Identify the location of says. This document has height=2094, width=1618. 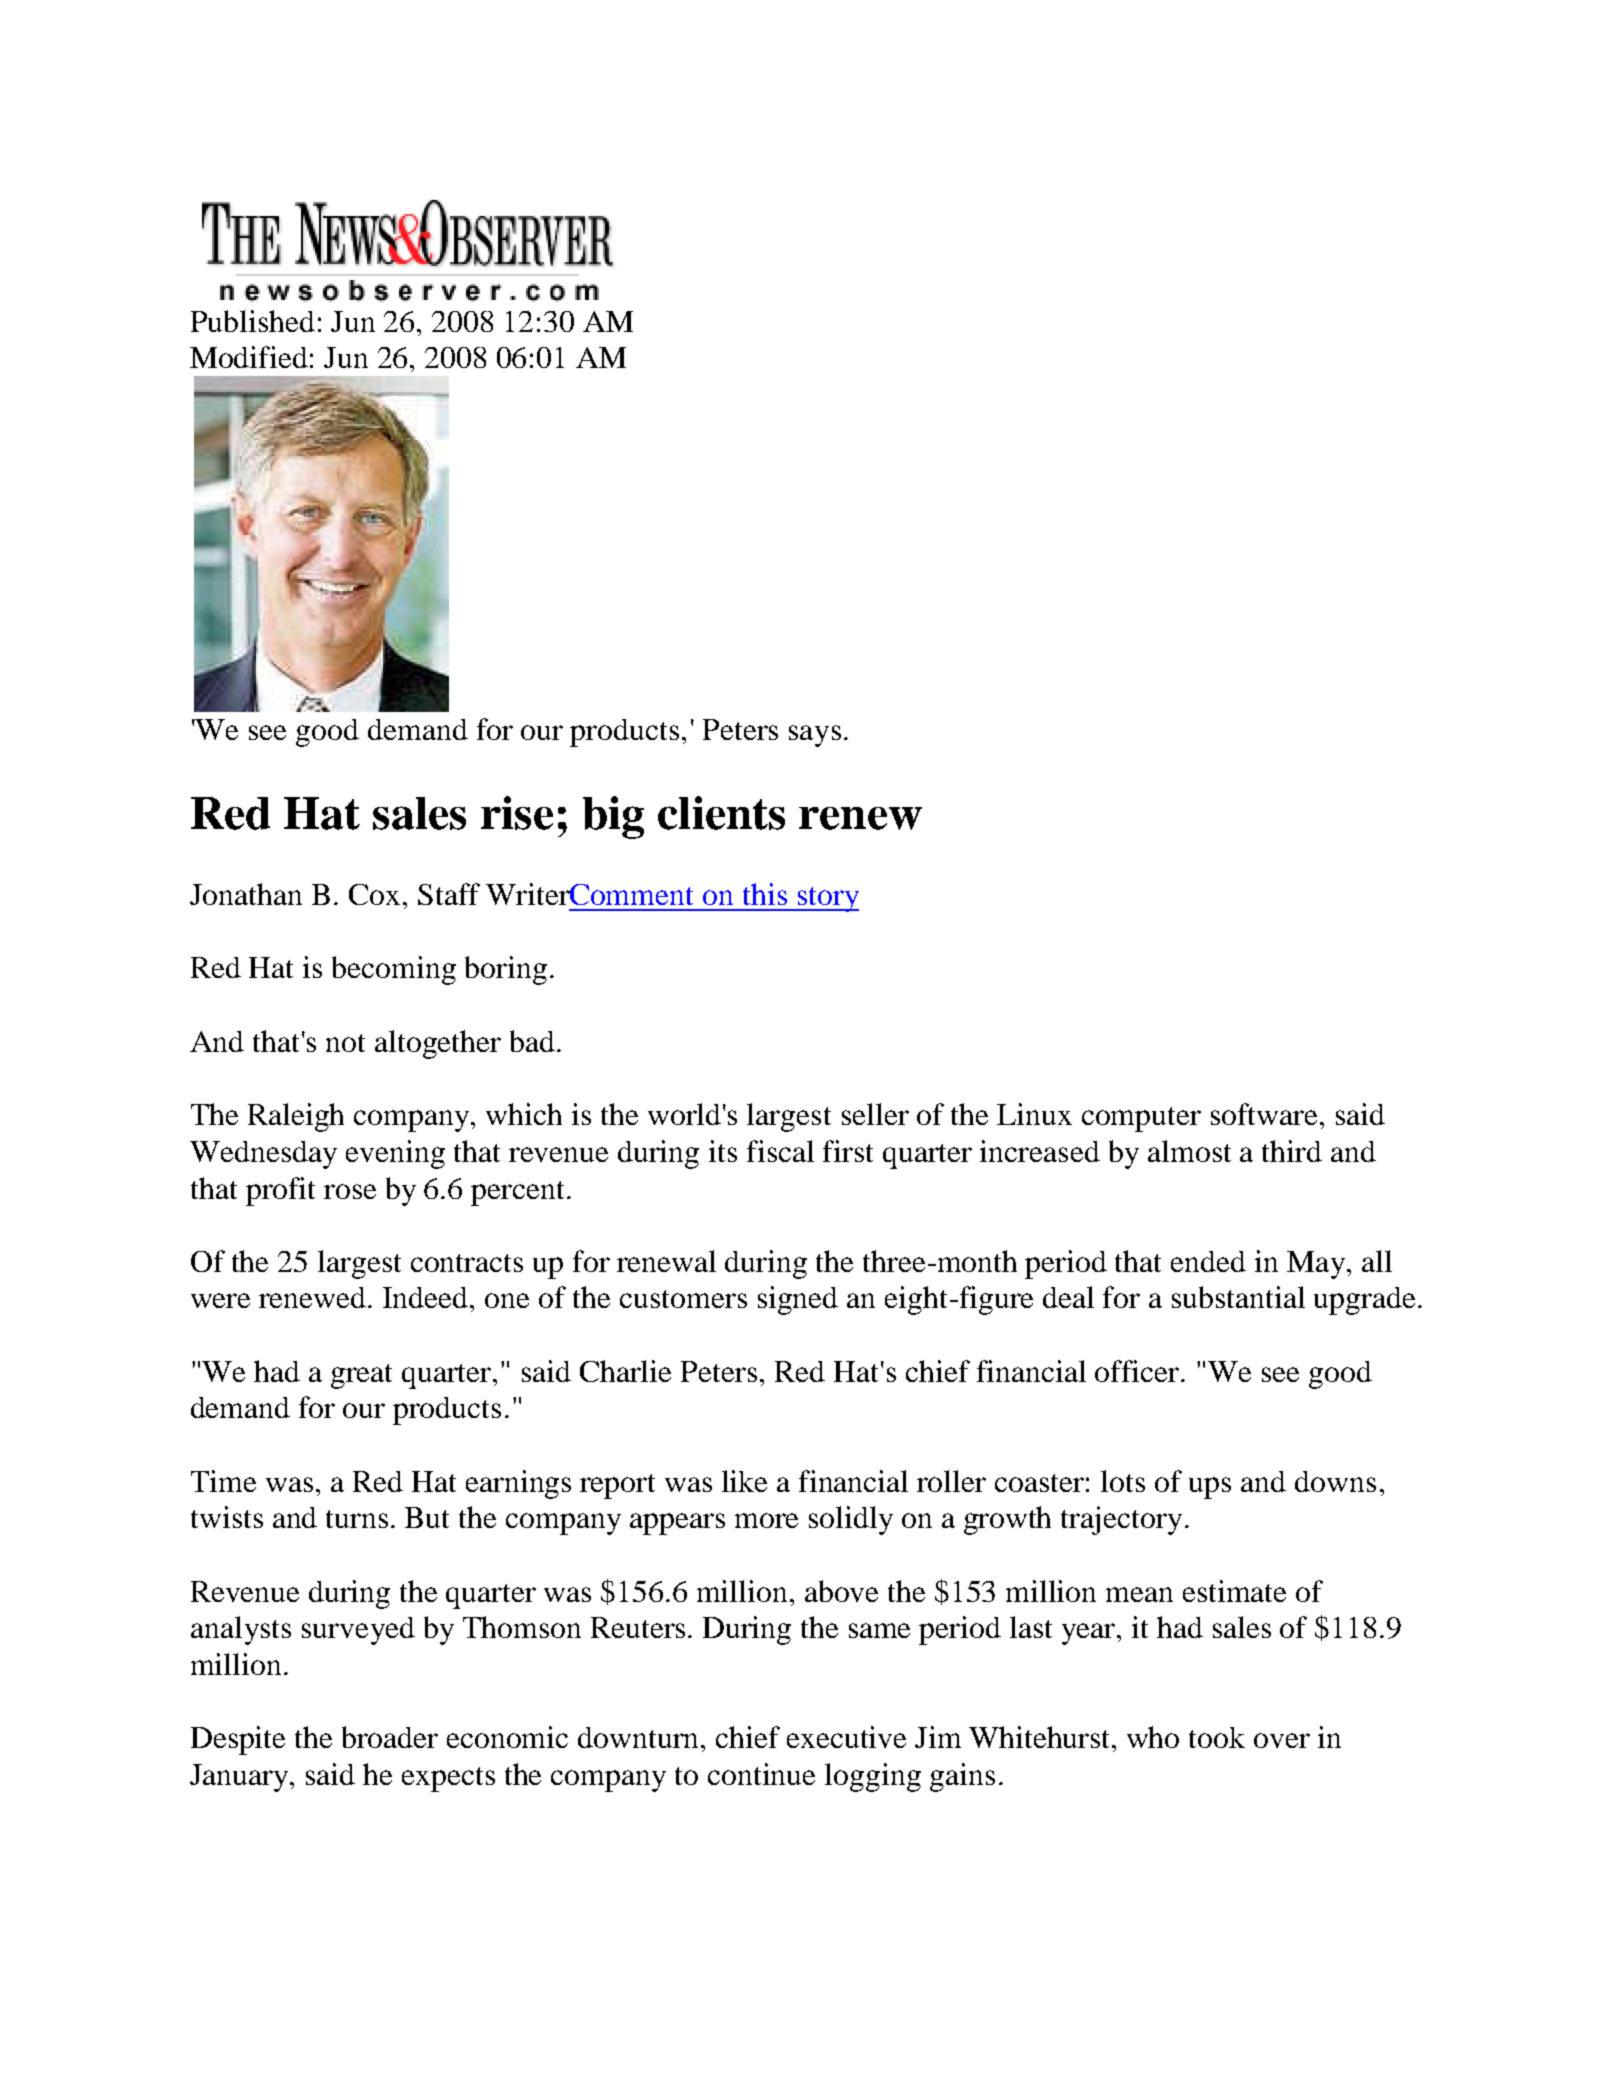
(815, 736).
